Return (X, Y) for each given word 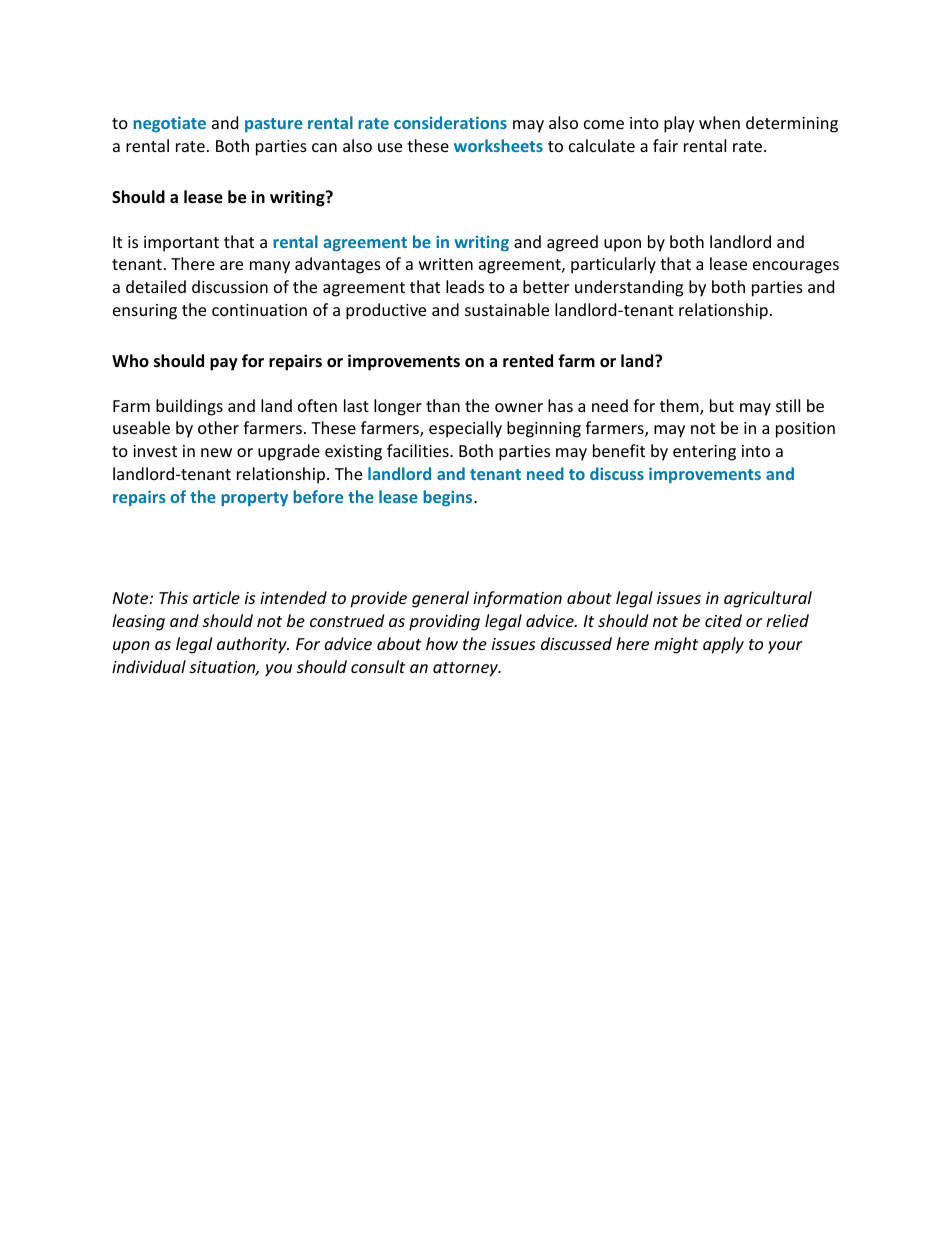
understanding (629, 288)
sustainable (507, 309)
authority (253, 645)
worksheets (498, 145)
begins (449, 498)
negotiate (169, 124)
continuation (259, 310)
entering (704, 453)
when (719, 122)
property (254, 499)
